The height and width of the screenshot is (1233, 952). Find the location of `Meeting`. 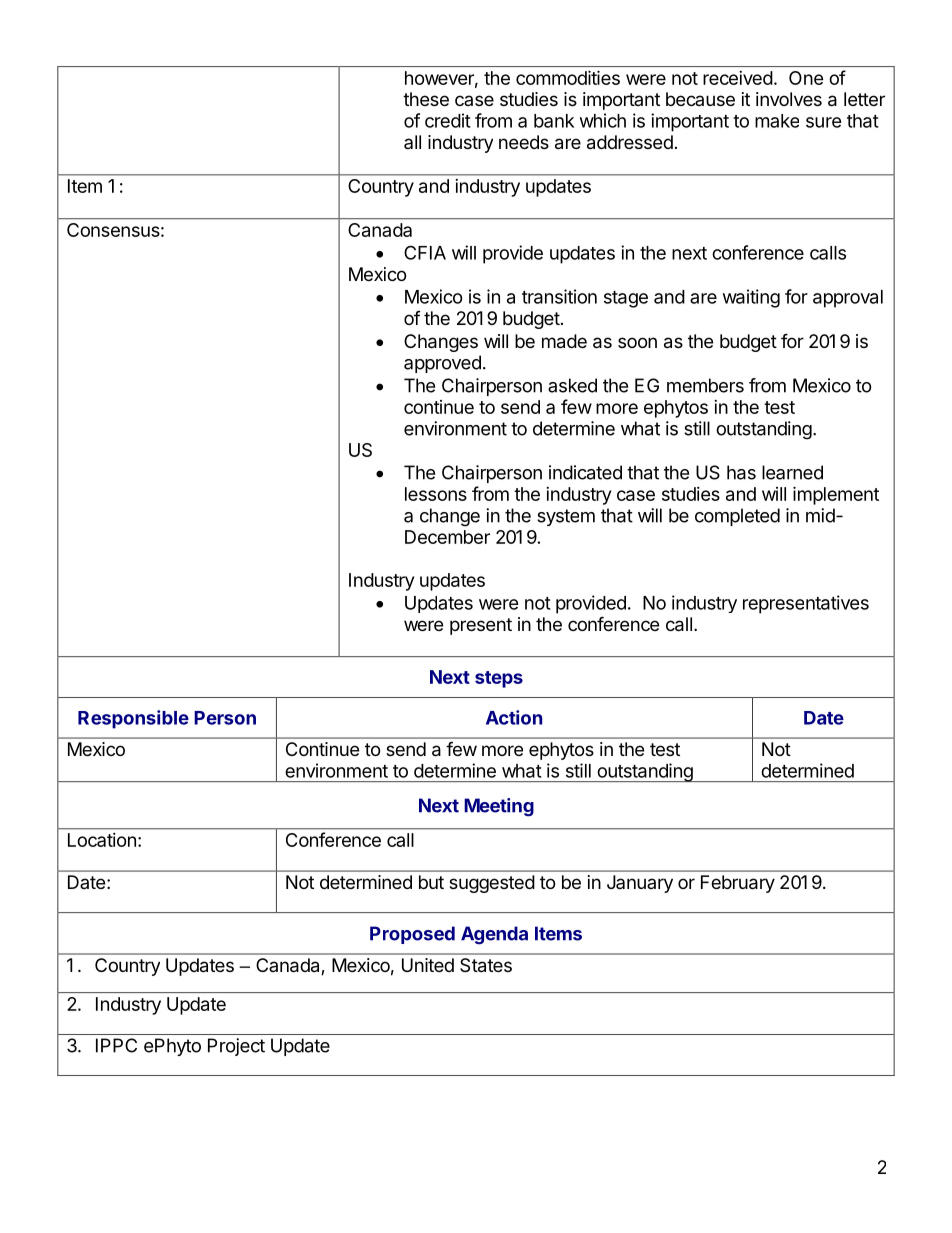

Meeting is located at coordinates (499, 807).
